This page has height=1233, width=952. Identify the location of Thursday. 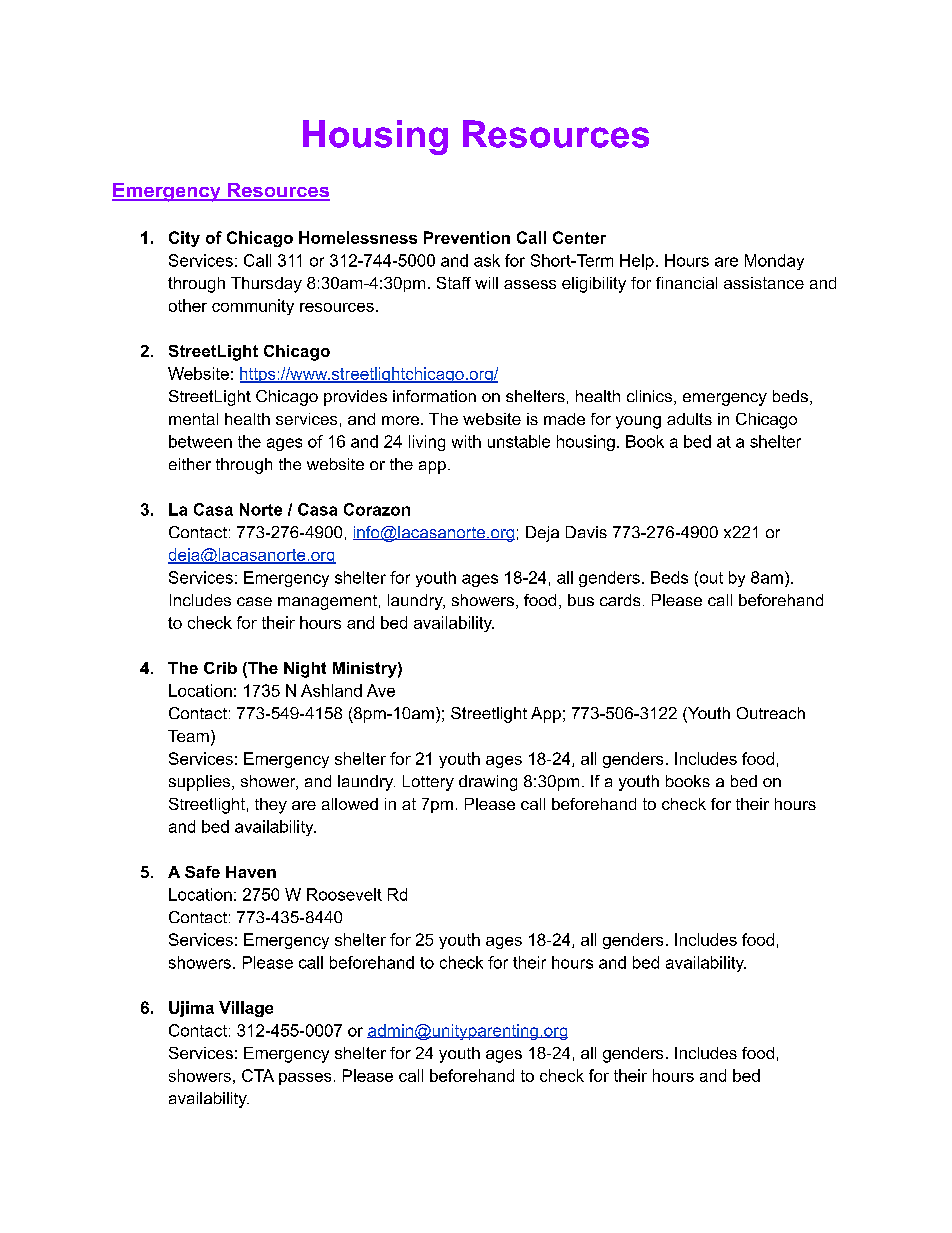
(266, 285).
